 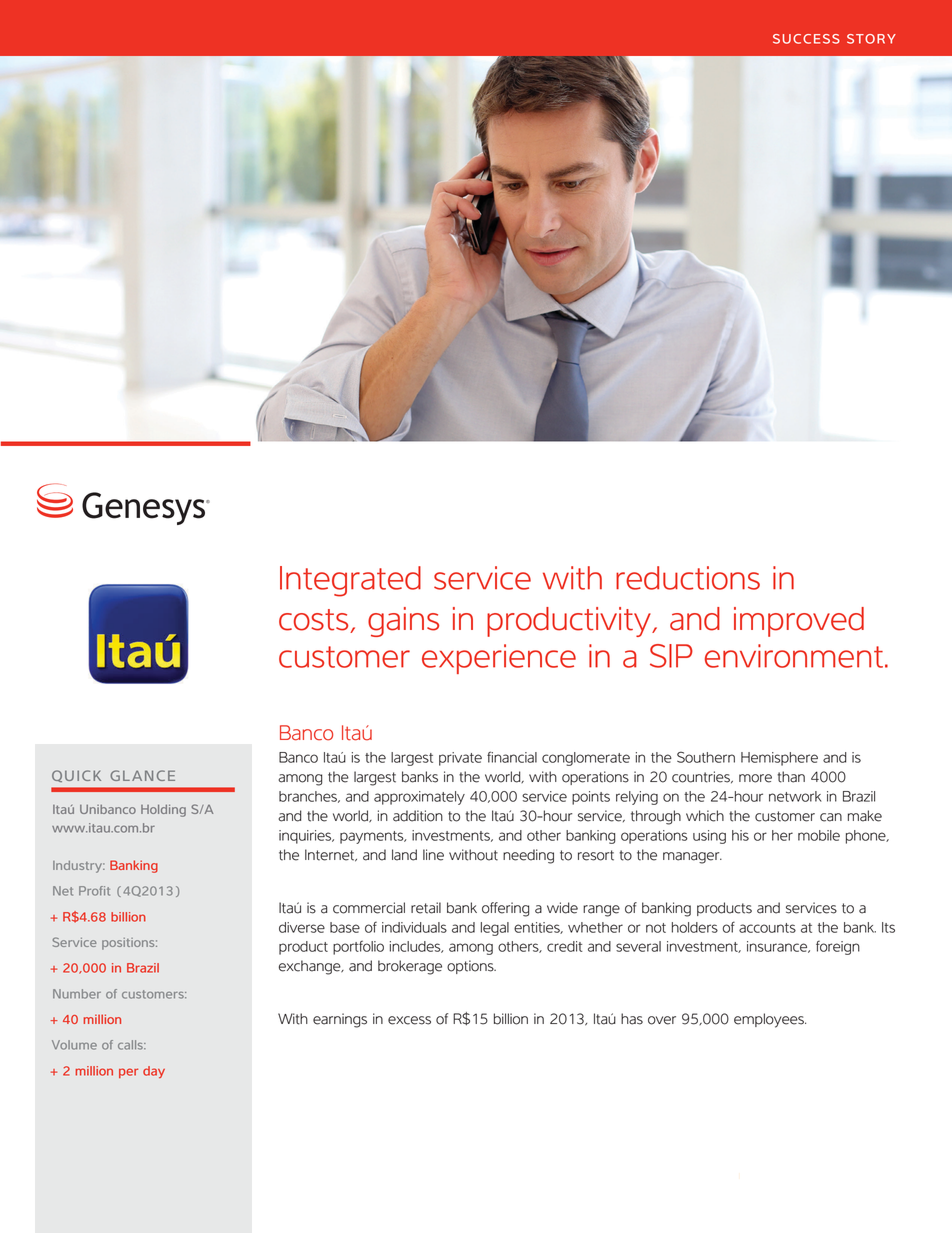 What do you see at coordinates (799, 622) in the screenshot?
I see `improved` at bounding box center [799, 622].
